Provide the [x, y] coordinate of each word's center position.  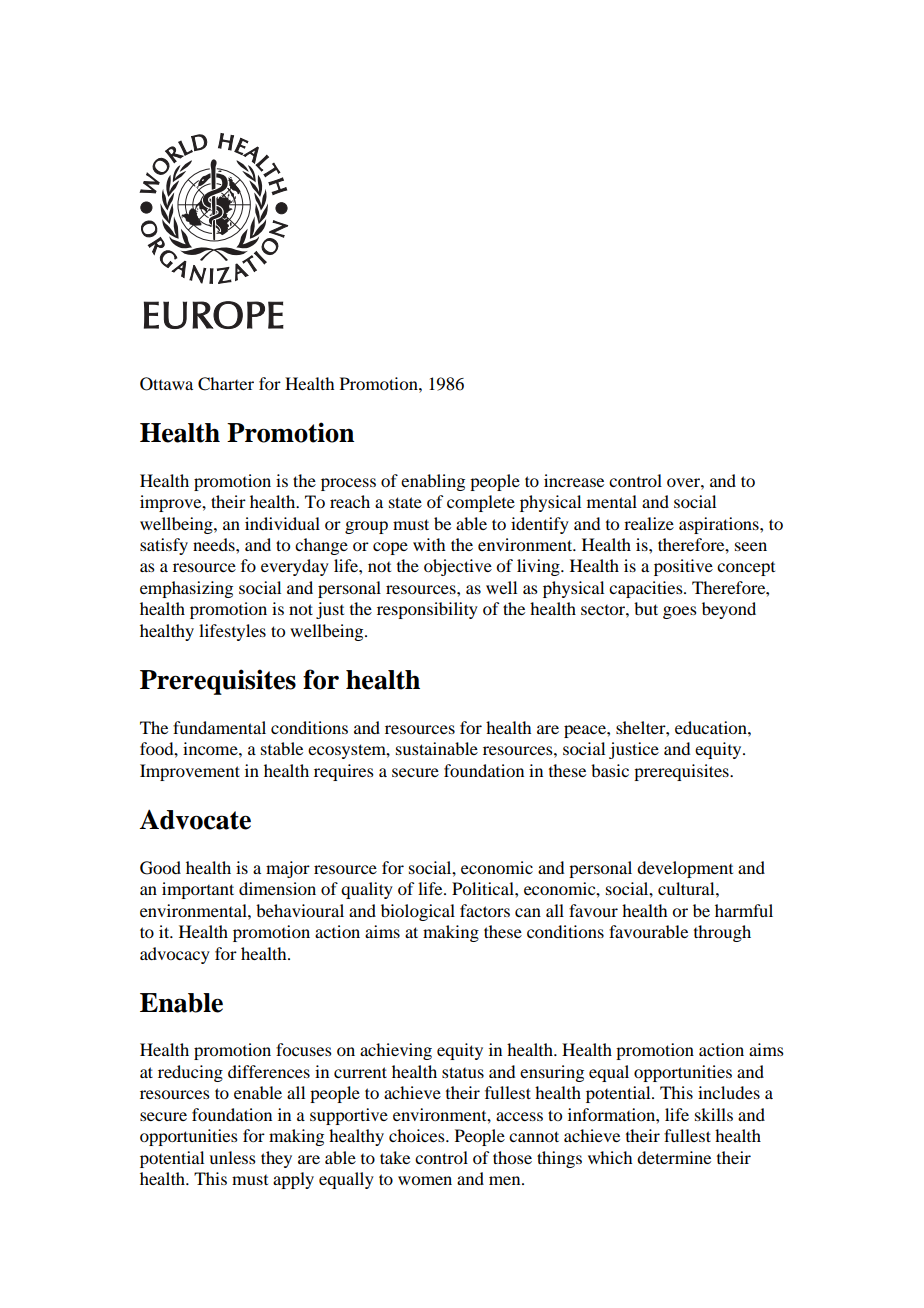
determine [674, 1157]
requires [344, 772]
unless [232, 1157]
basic [610, 770]
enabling [433, 482]
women [425, 1180]
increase [574, 480]
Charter [226, 384]
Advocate [195, 819]
